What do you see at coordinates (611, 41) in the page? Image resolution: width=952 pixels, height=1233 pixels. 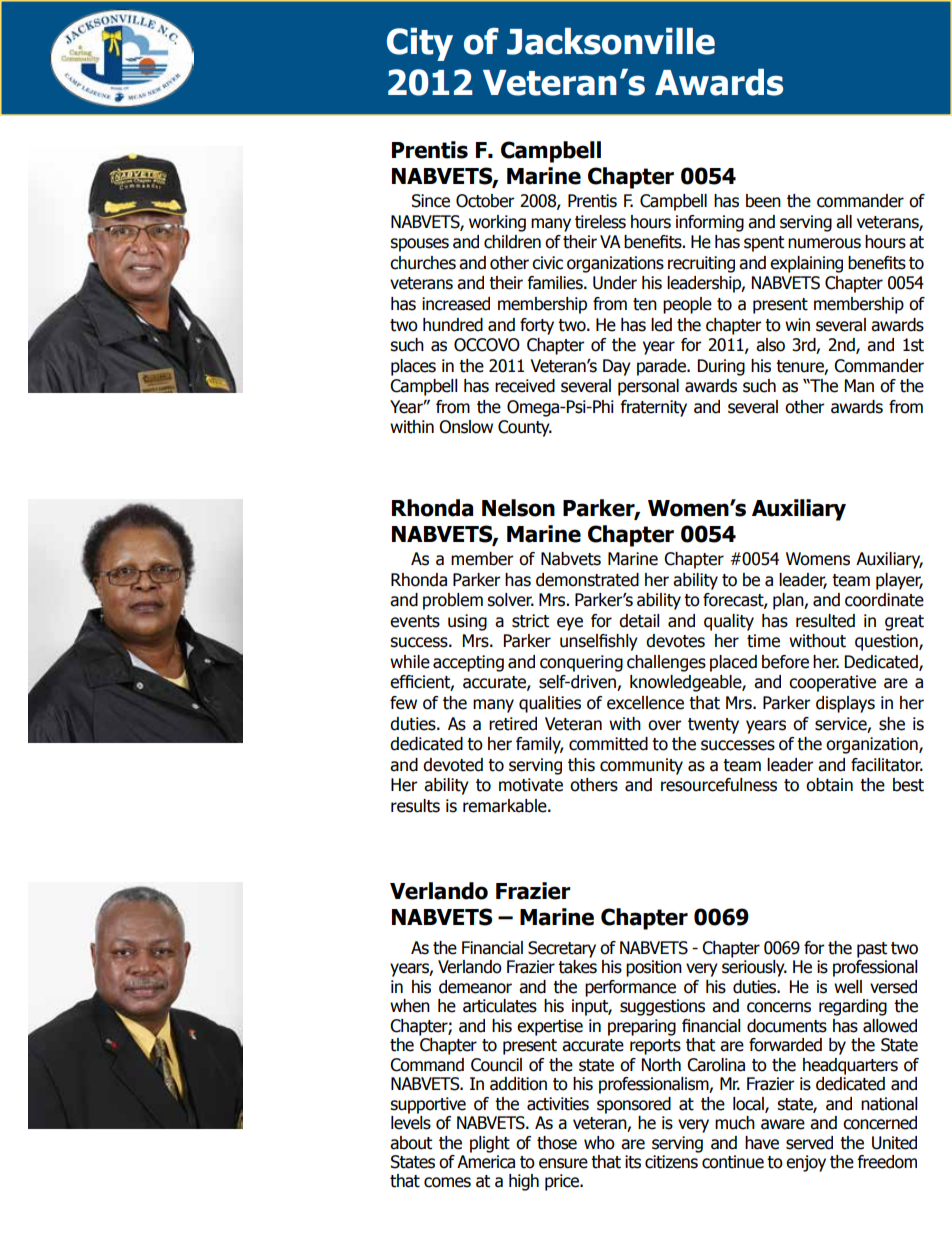 I see `Jacksonville` at bounding box center [611, 41].
